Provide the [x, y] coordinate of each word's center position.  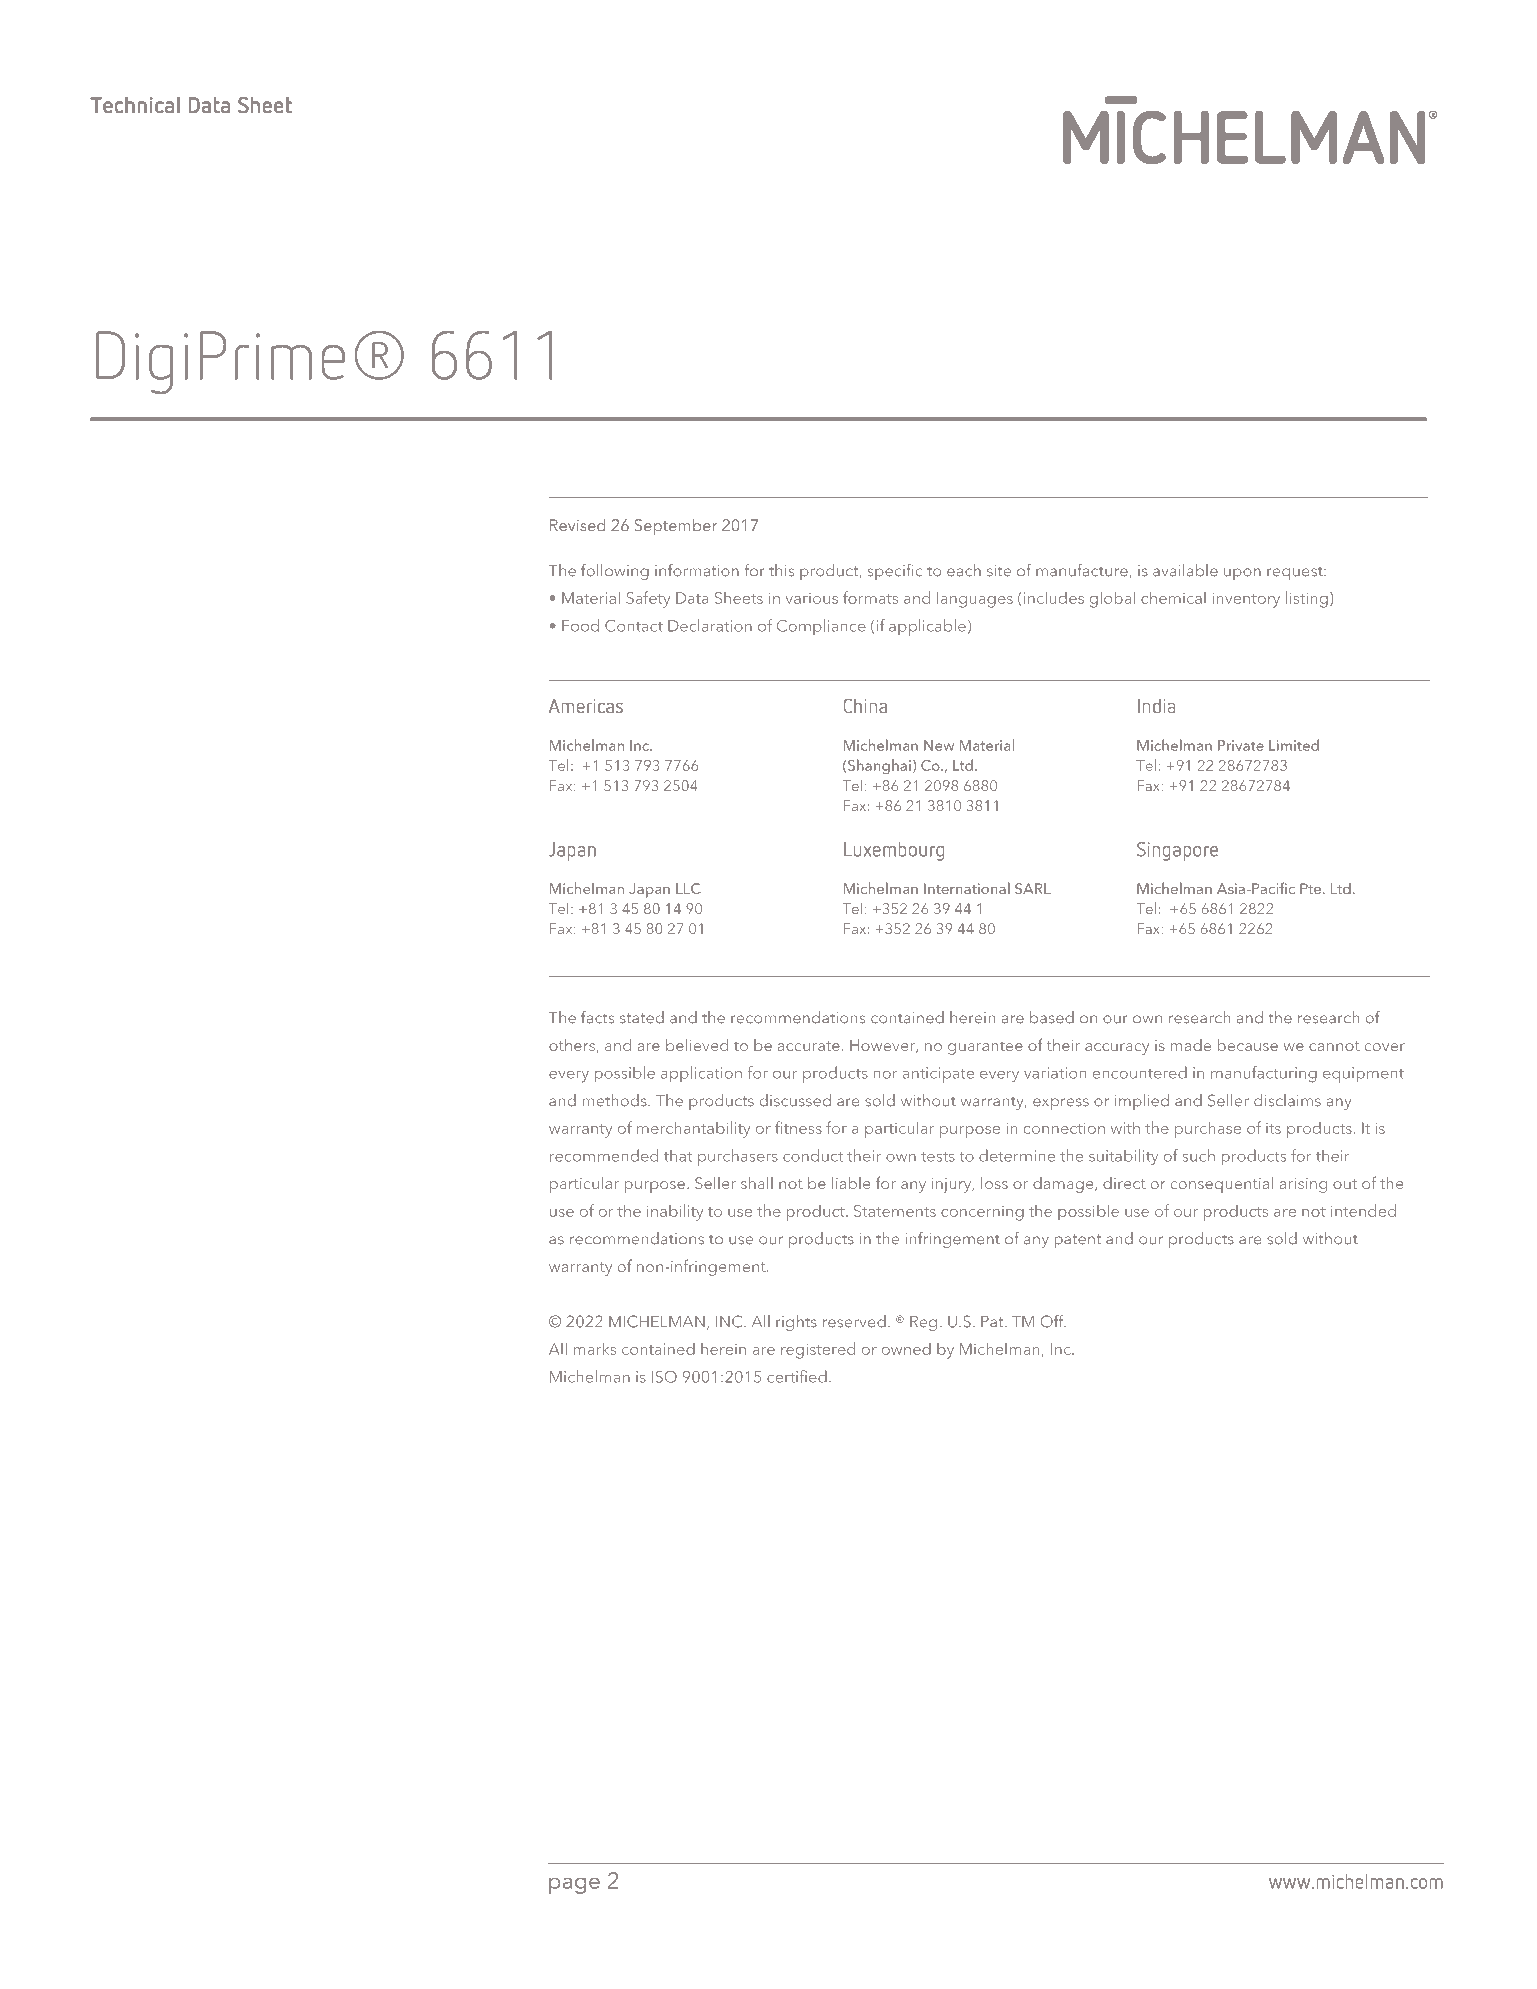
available [1185, 570]
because [1248, 1045]
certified [797, 1376]
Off [1053, 1321]
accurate [809, 1046]
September [676, 527]
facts [597, 1017]
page [574, 1886]
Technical [135, 105]
